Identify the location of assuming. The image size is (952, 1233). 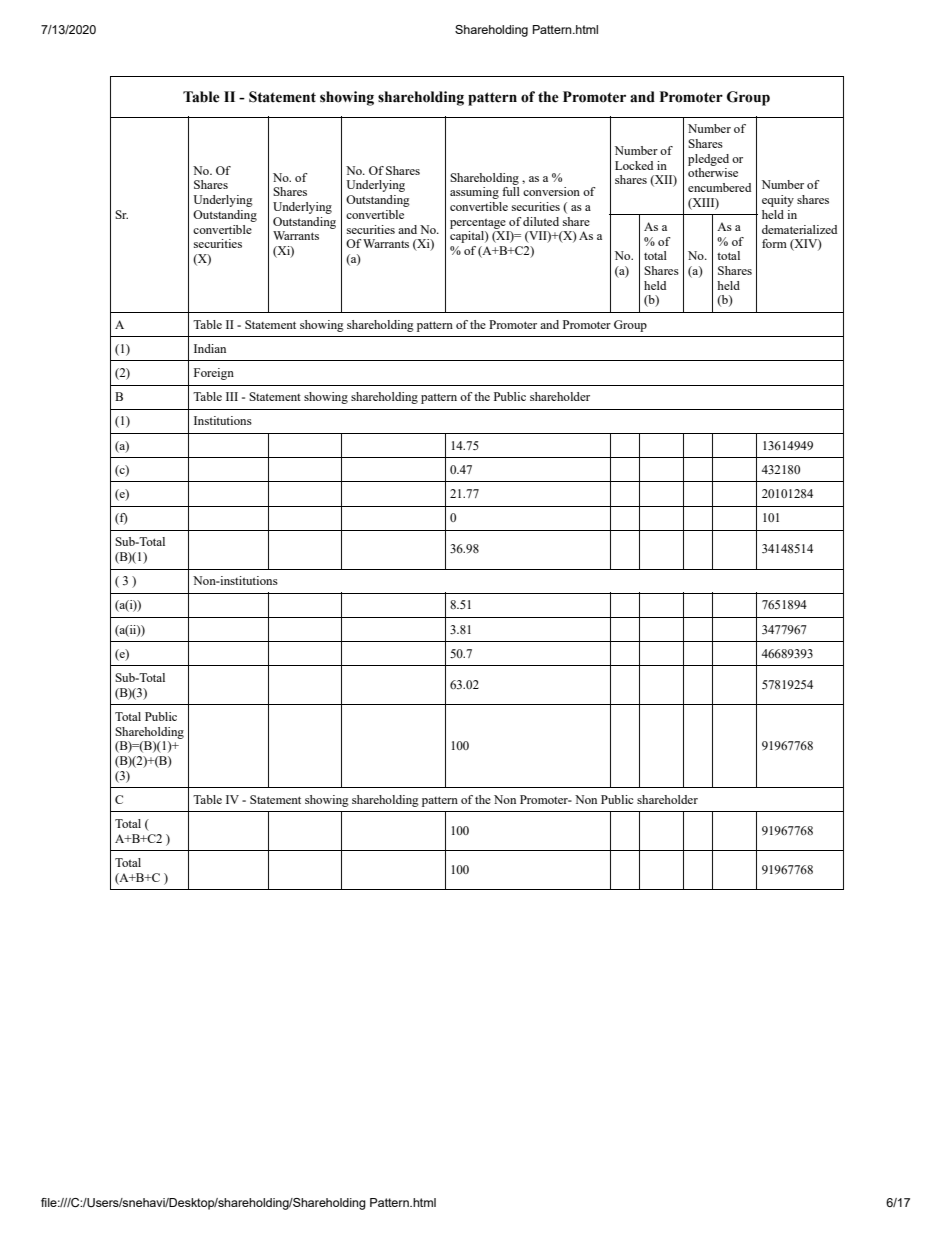
(474, 193).
